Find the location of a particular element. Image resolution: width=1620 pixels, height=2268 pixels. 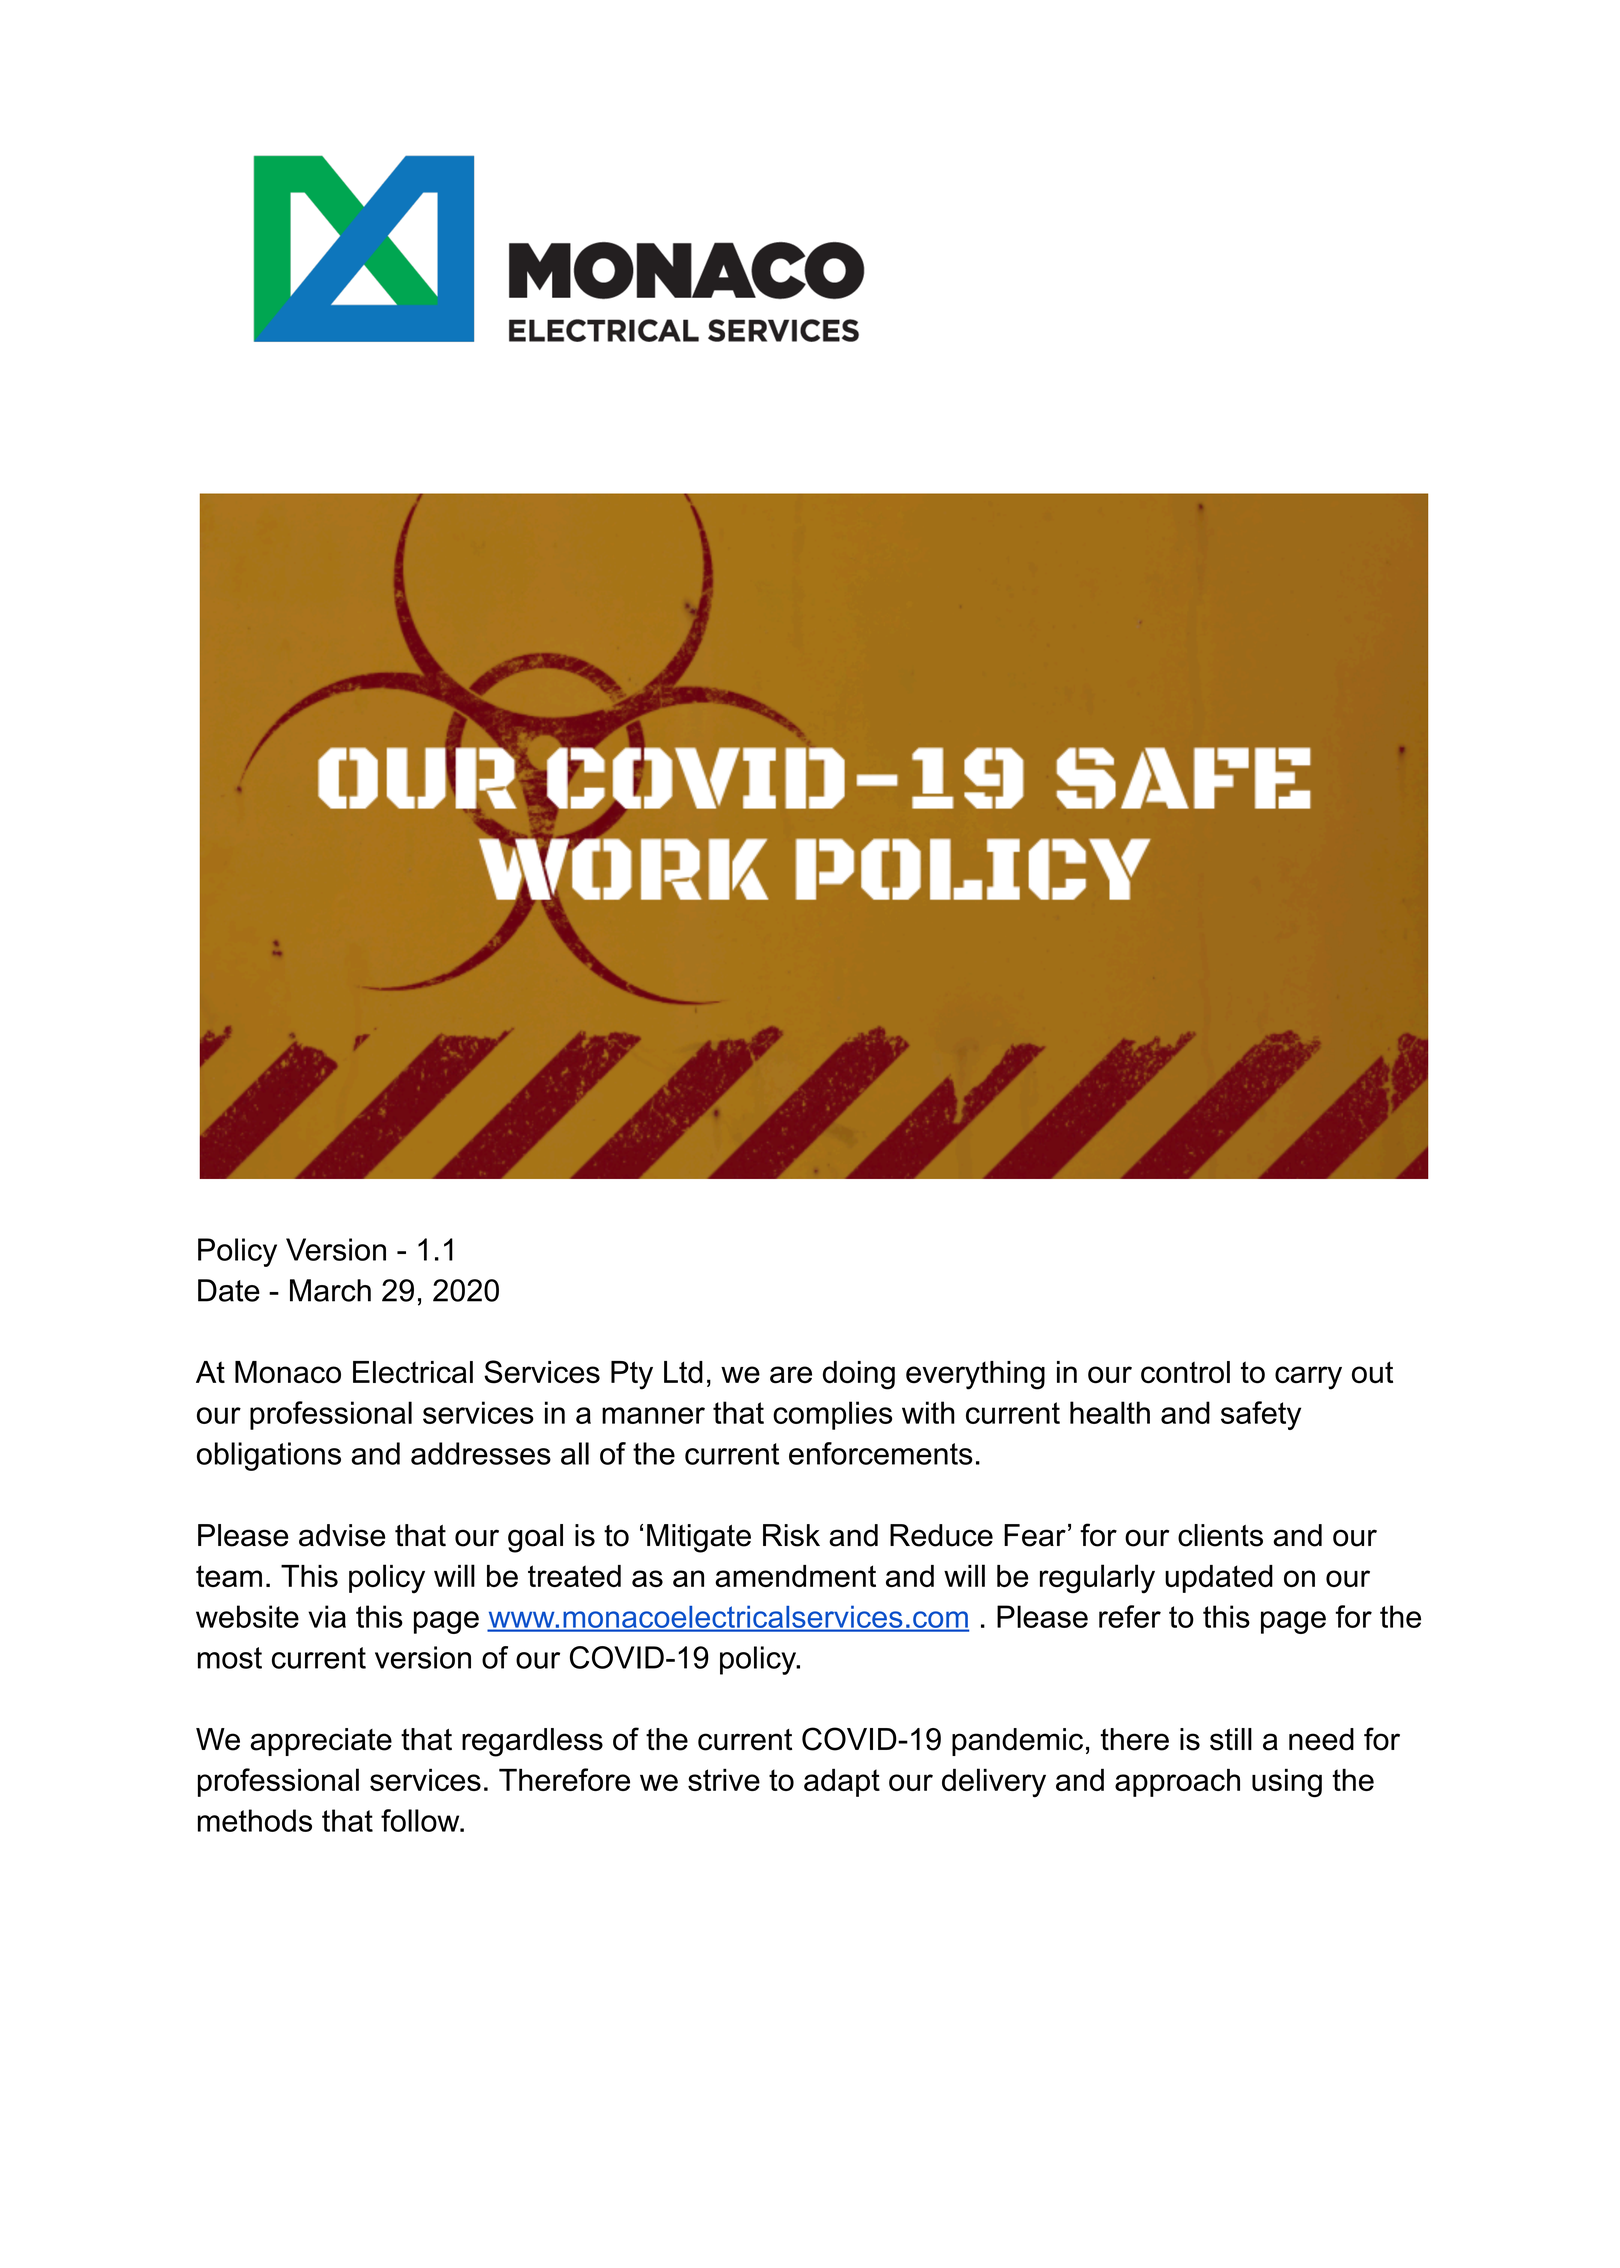

adapt is located at coordinates (842, 1782).
